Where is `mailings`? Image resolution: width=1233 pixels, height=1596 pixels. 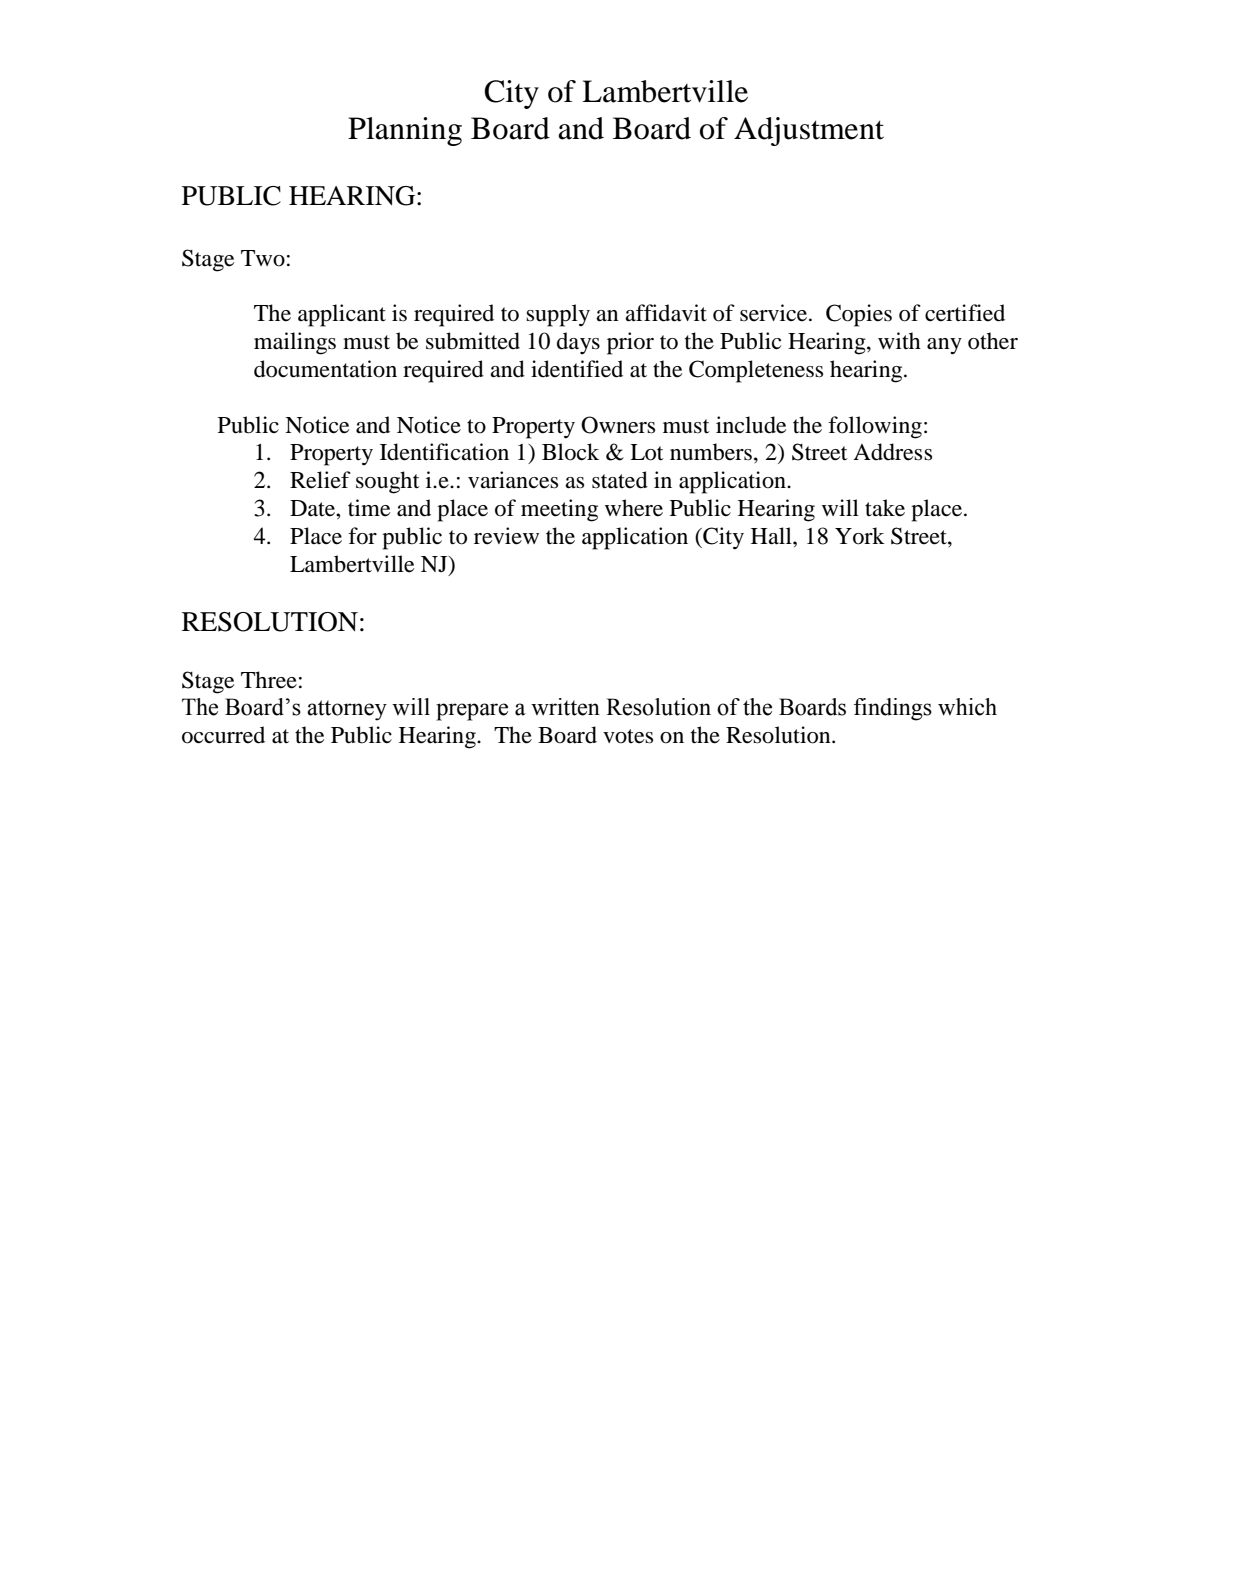
mailings is located at coordinates (295, 343).
